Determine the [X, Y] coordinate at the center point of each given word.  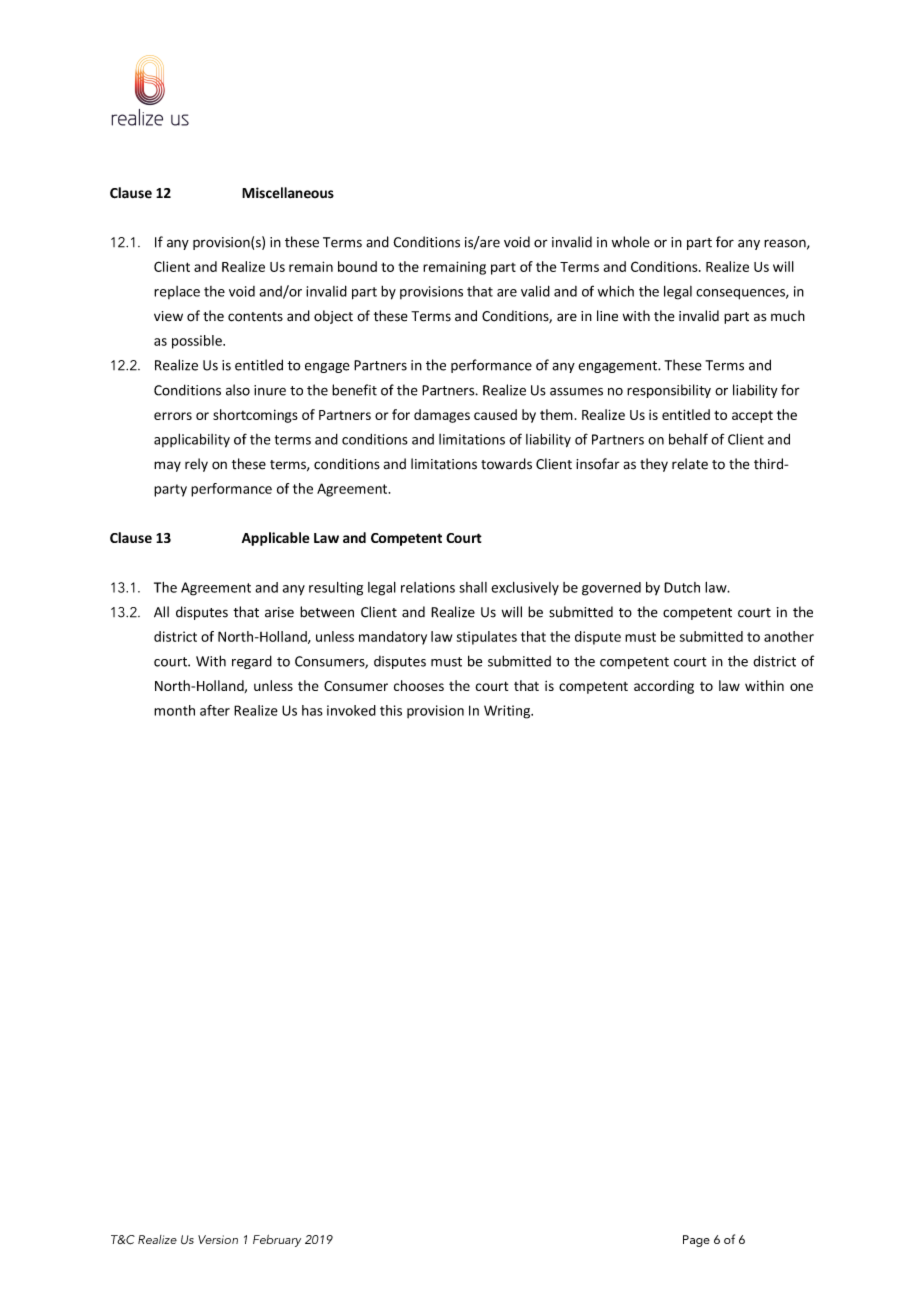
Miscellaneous [288, 193]
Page [696, 1241]
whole [631, 242]
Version [218, 1239]
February [277, 1241]
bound [357, 266]
